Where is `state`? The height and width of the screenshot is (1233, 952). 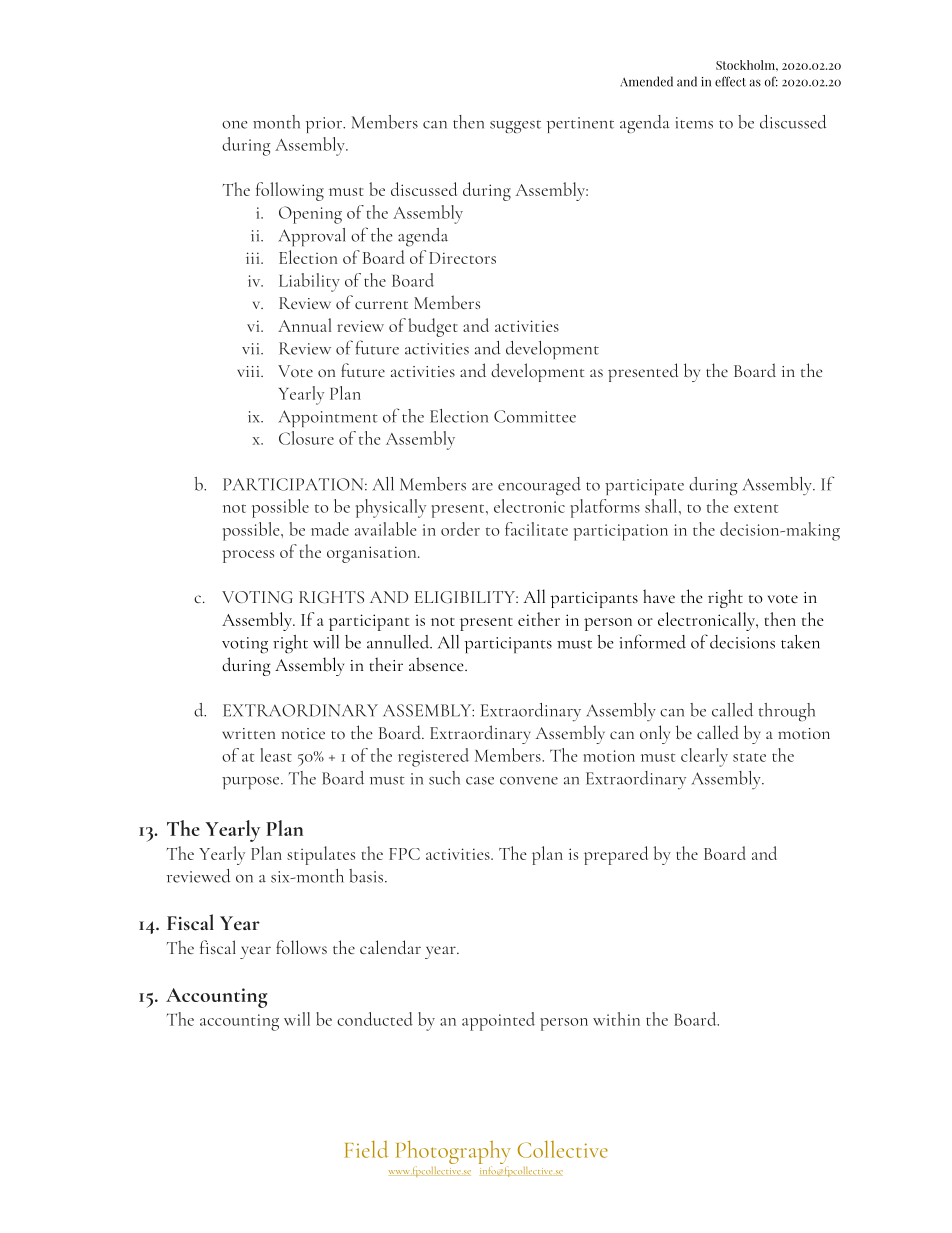 state is located at coordinates (749, 757).
